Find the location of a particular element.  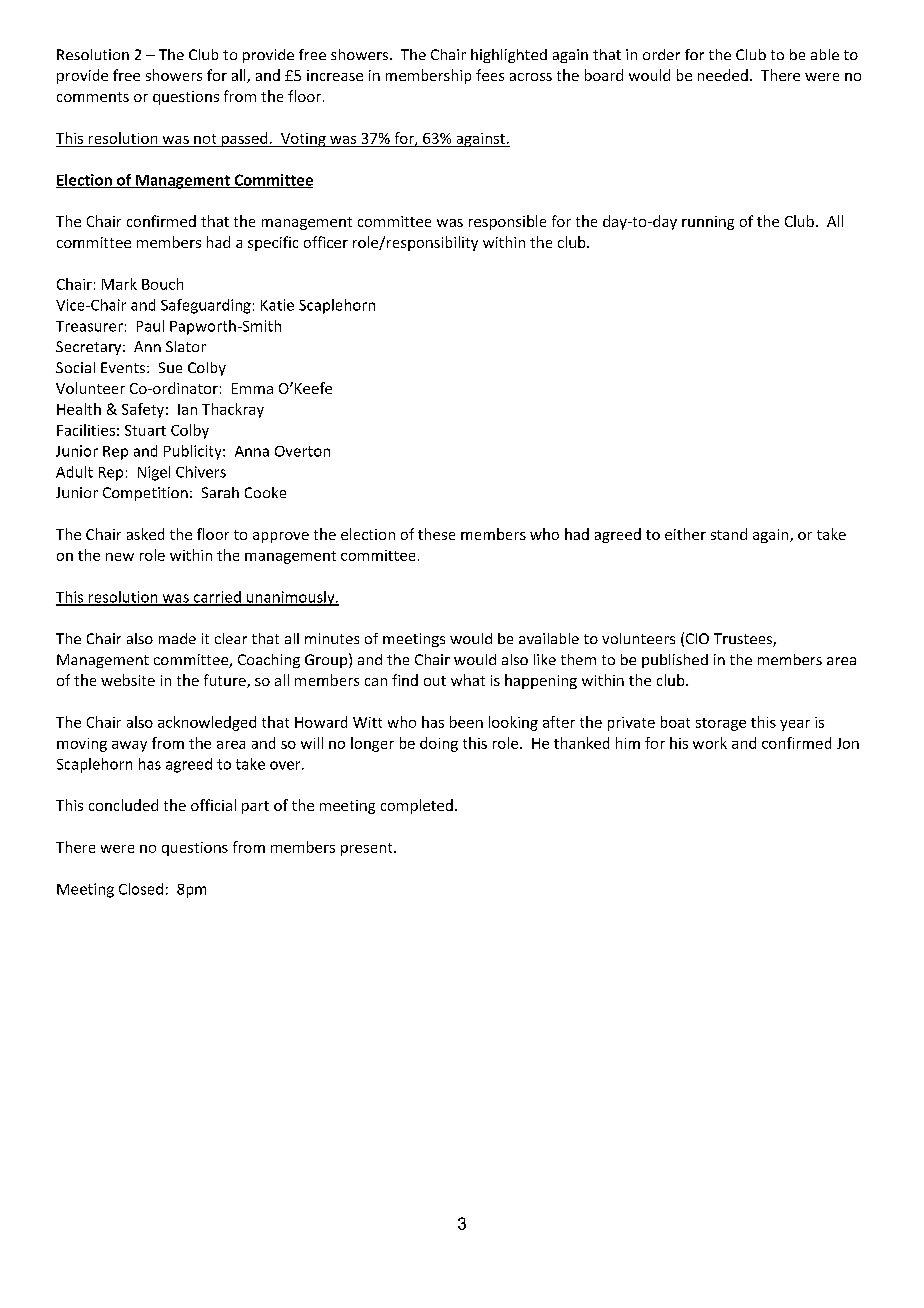

comments is located at coordinates (93, 97).
